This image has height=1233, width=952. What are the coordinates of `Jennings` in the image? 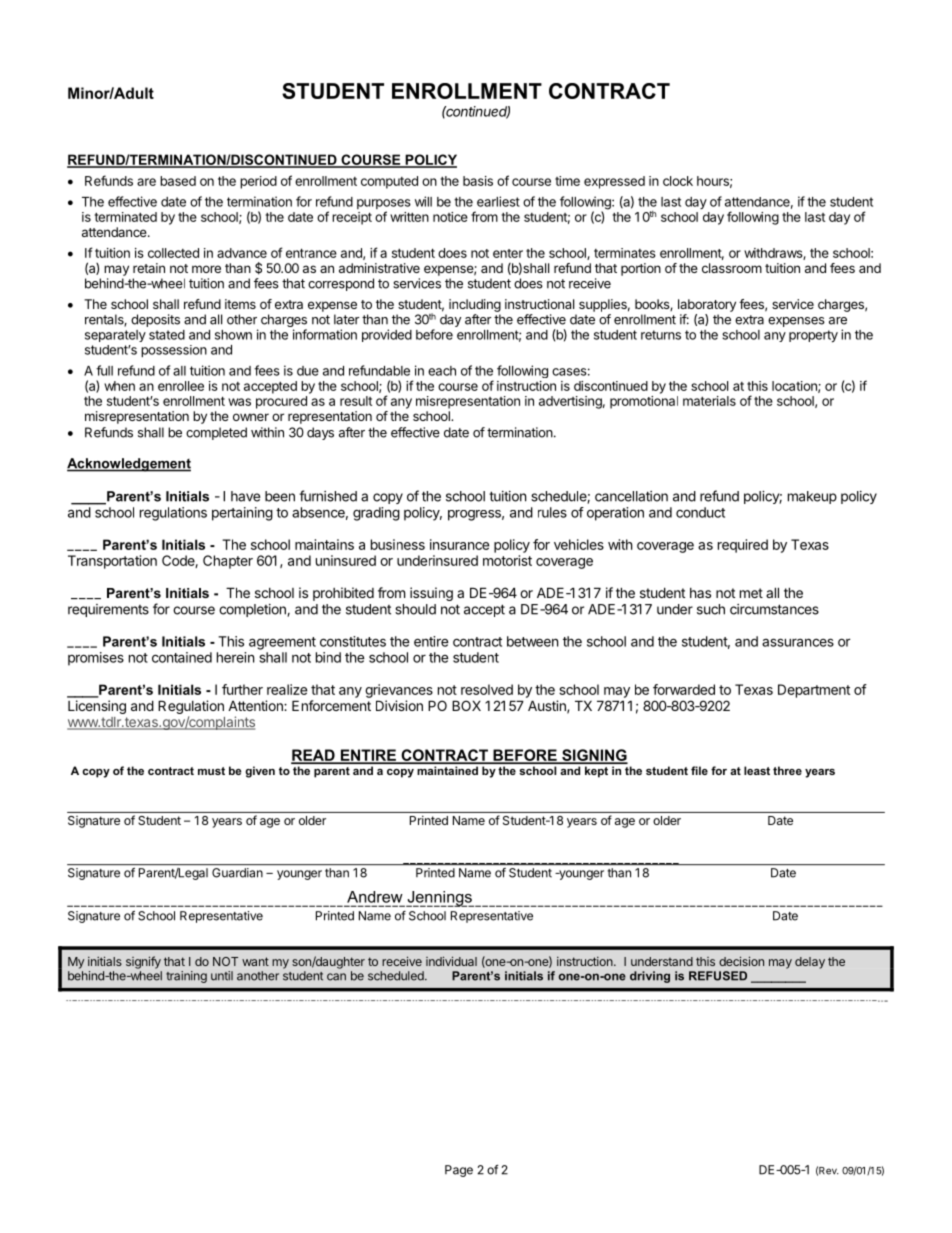 It's located at (440, 899).
